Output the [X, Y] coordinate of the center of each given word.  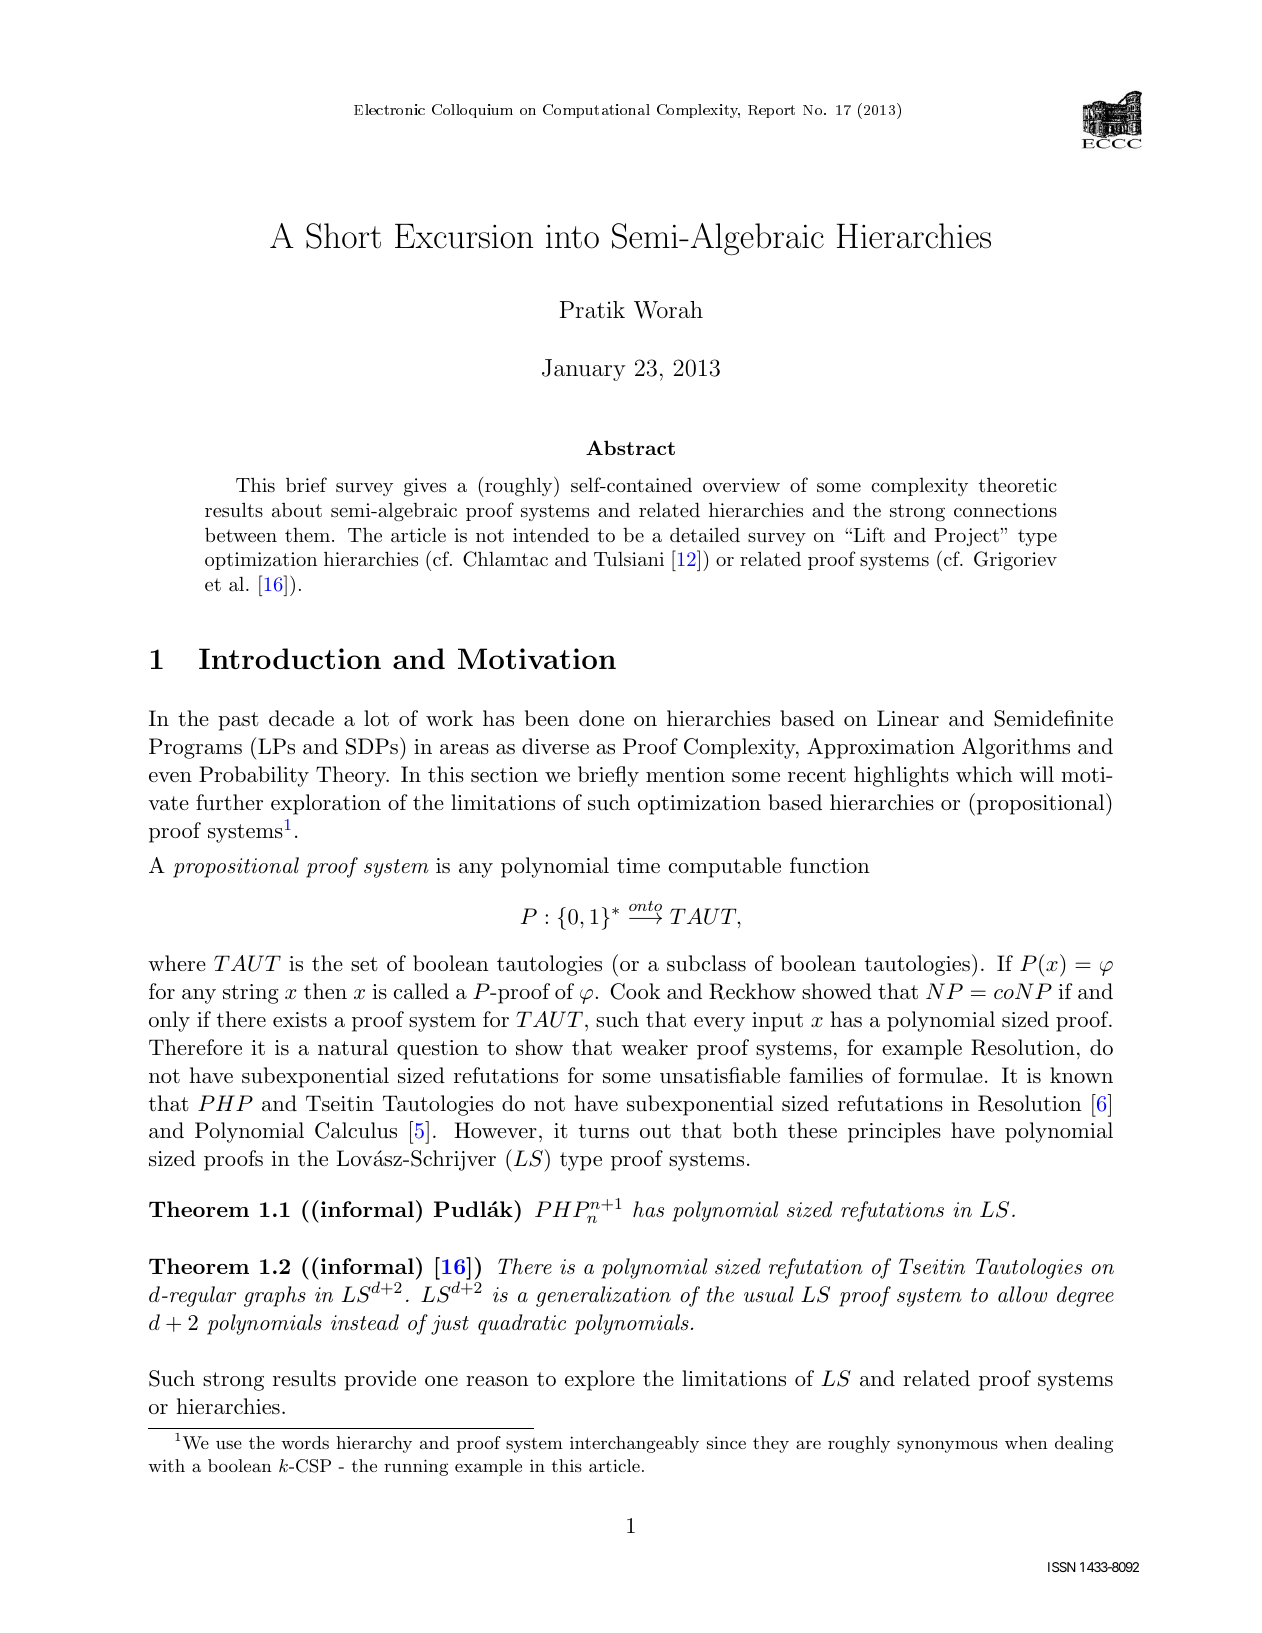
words [305, 1442]
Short [343, 236]
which [984, 774]
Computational [596, 111]
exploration [326, 804]
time [638, 865]
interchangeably [634, 1444]
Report [771, 111]
